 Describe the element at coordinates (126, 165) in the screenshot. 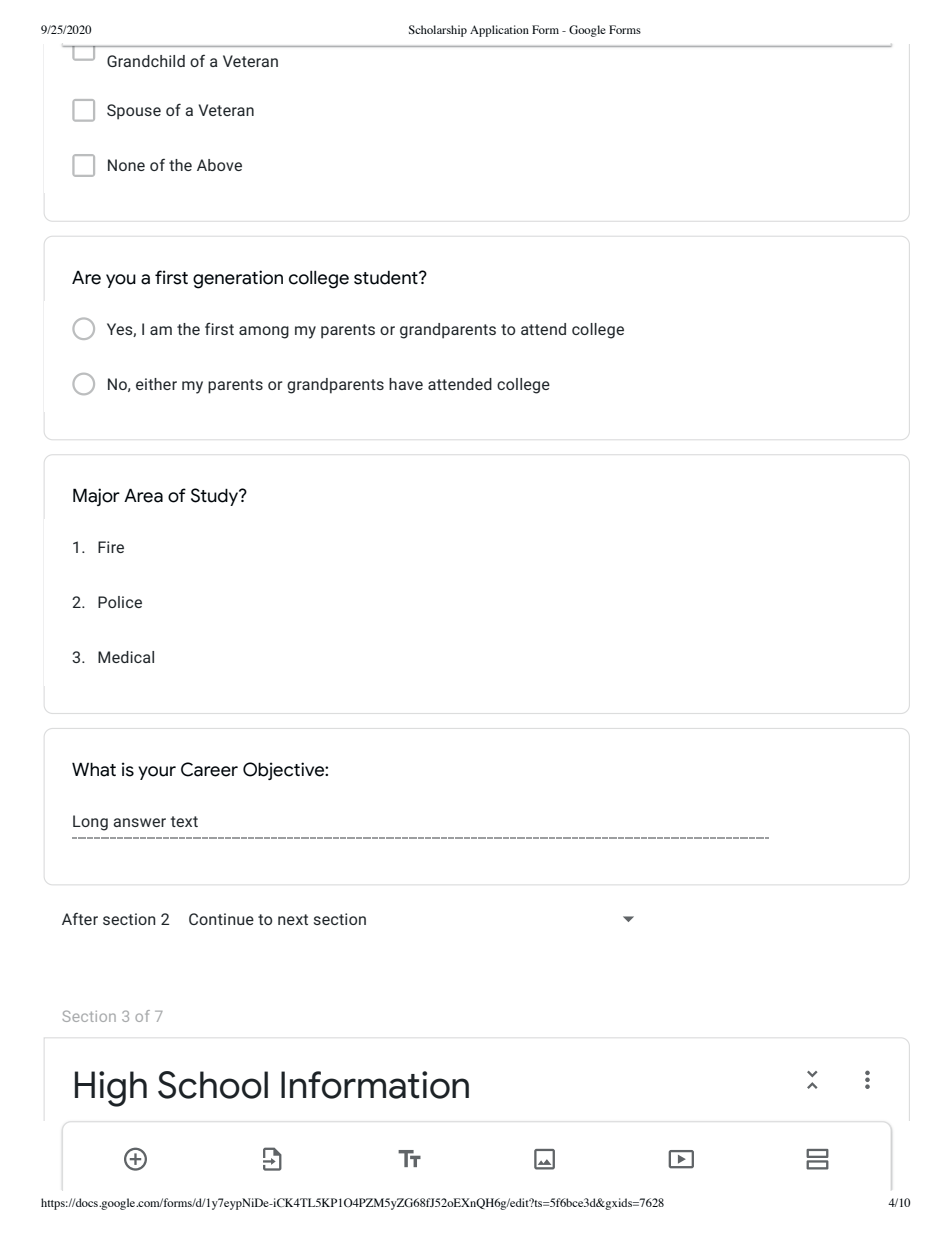

I see `None` at that location.
